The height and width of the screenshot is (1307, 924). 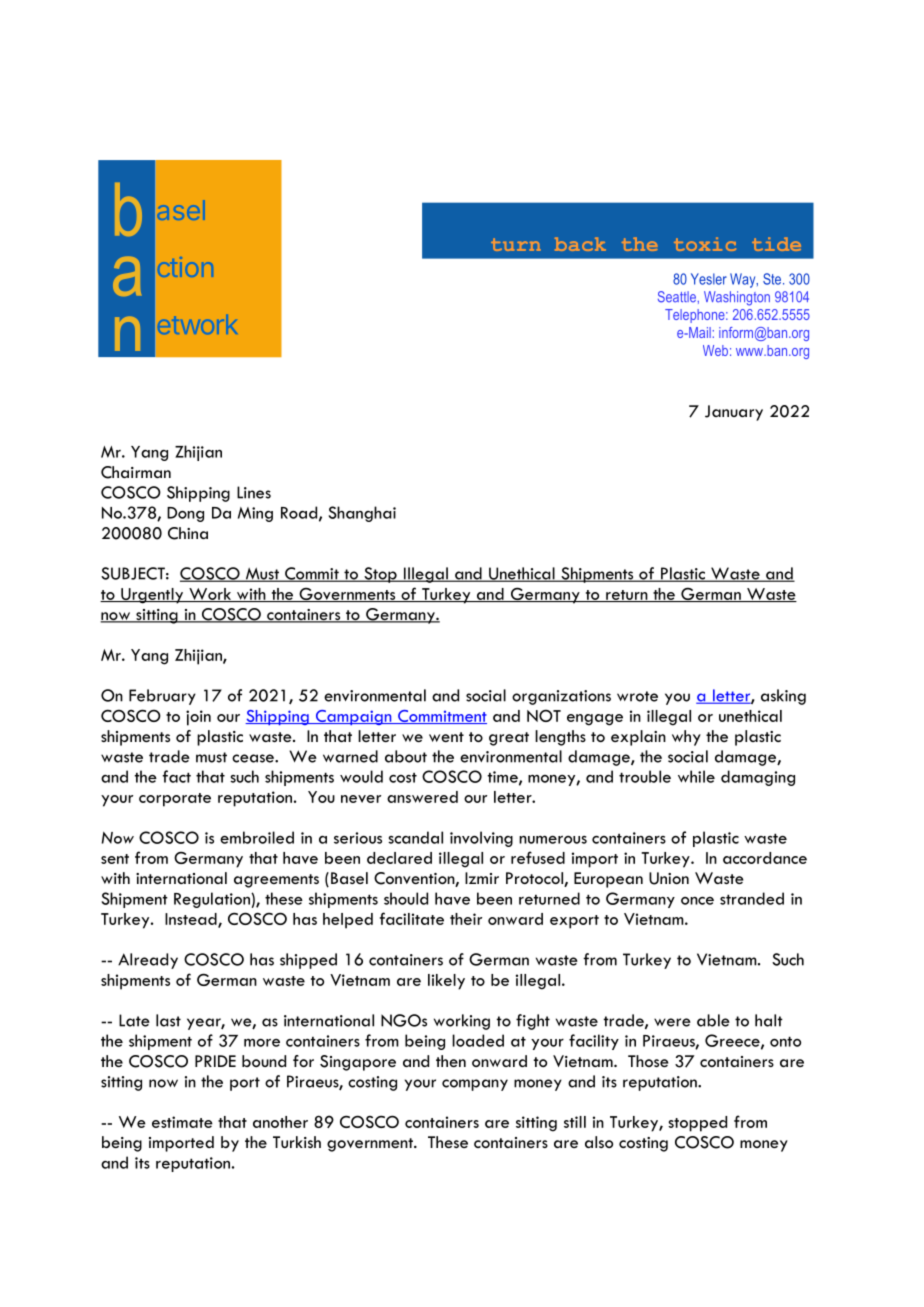 What do you see at coordinates (182, 1122) in the screenshot?
I see `estimate` at bounding box center [182, 1122].
